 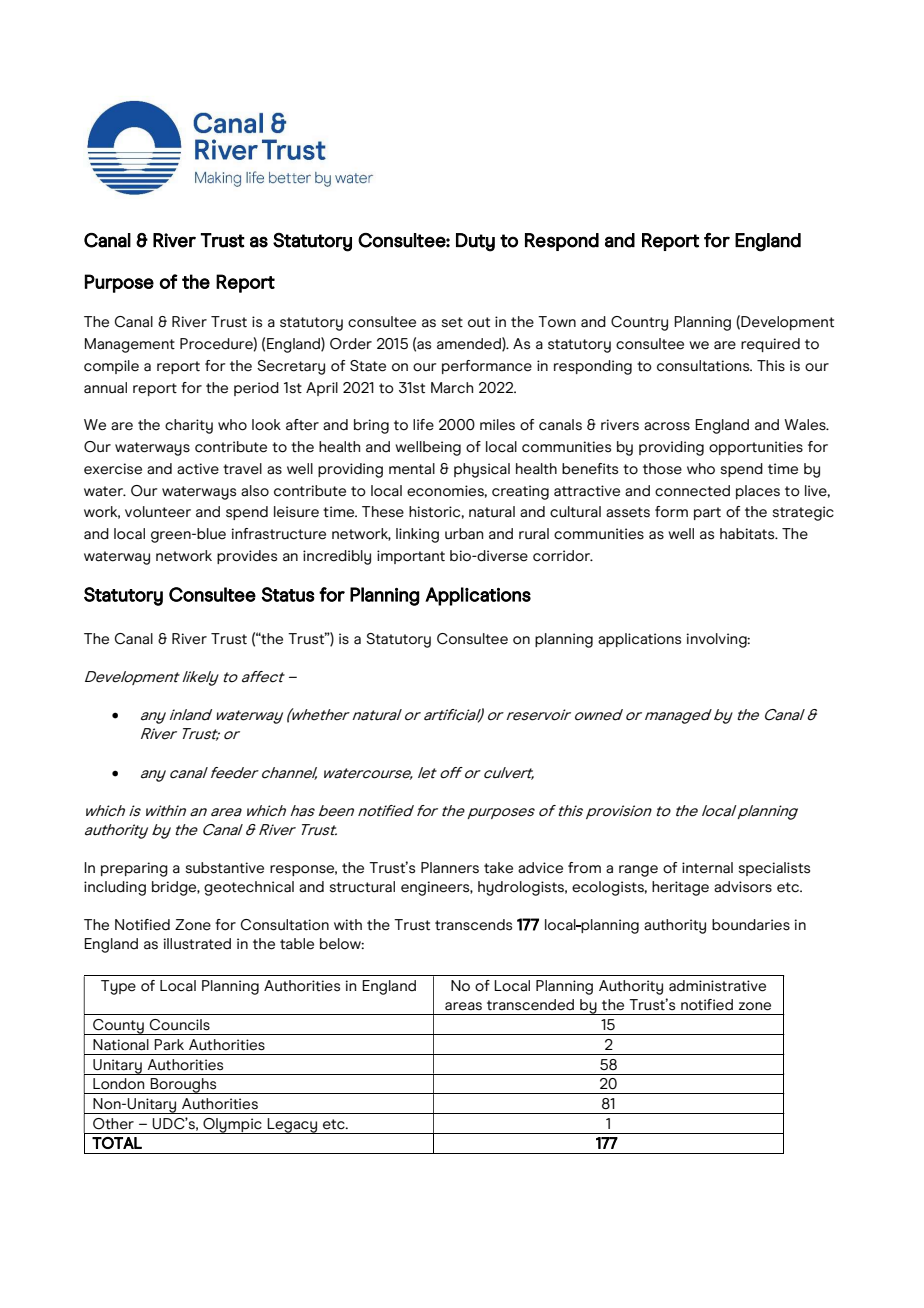 What do you see at coordinates (748, 534) in the screenshot?
I see `habitats` at bounding box center [748, 534].
